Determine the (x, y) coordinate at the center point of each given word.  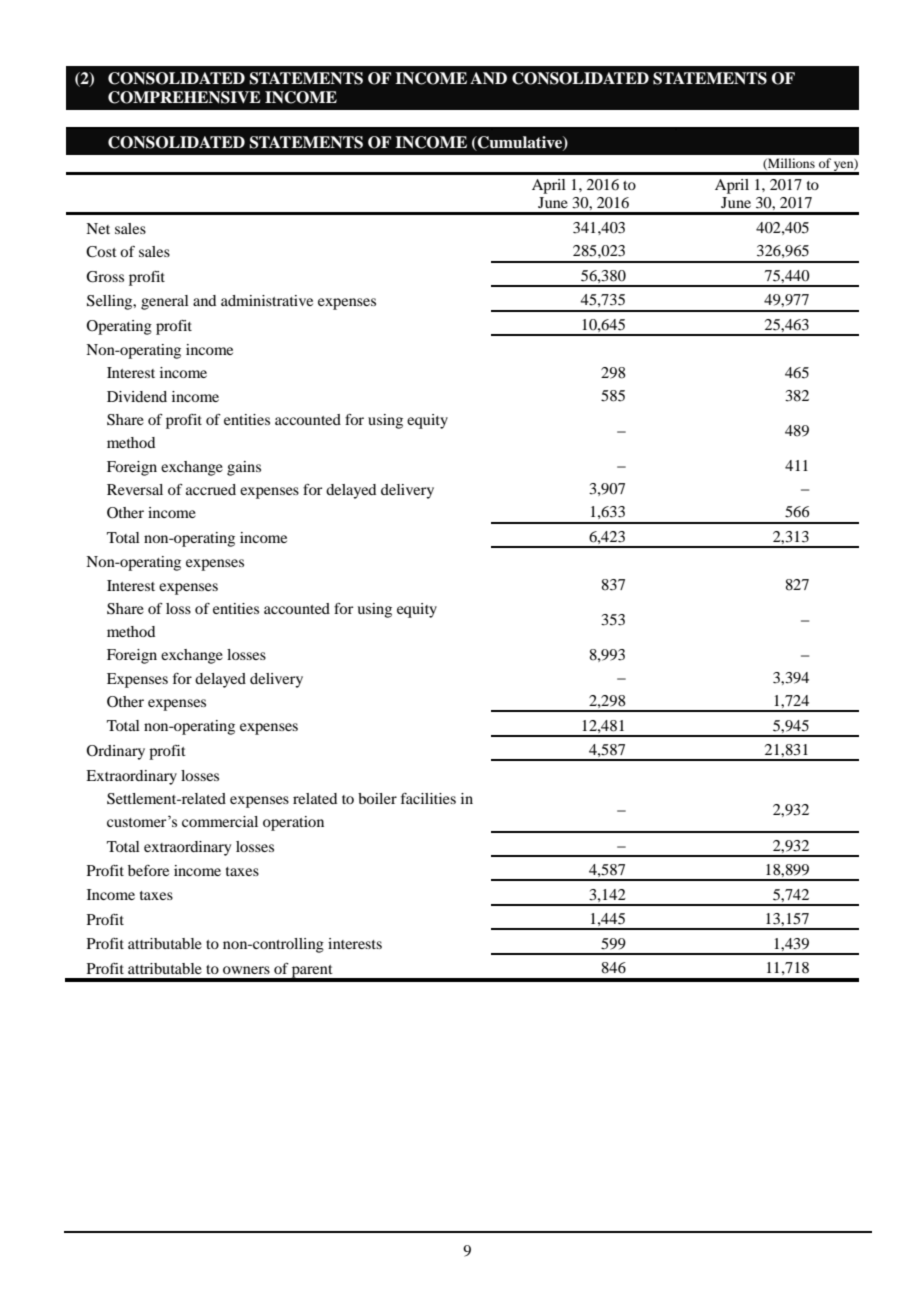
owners (246, 970)
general (165, 302)
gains (244, 468)
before (148, 870)
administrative (267, 300)
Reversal (135, 489)
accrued (211, 489)
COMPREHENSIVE (184, 97)
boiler (377, 798)
